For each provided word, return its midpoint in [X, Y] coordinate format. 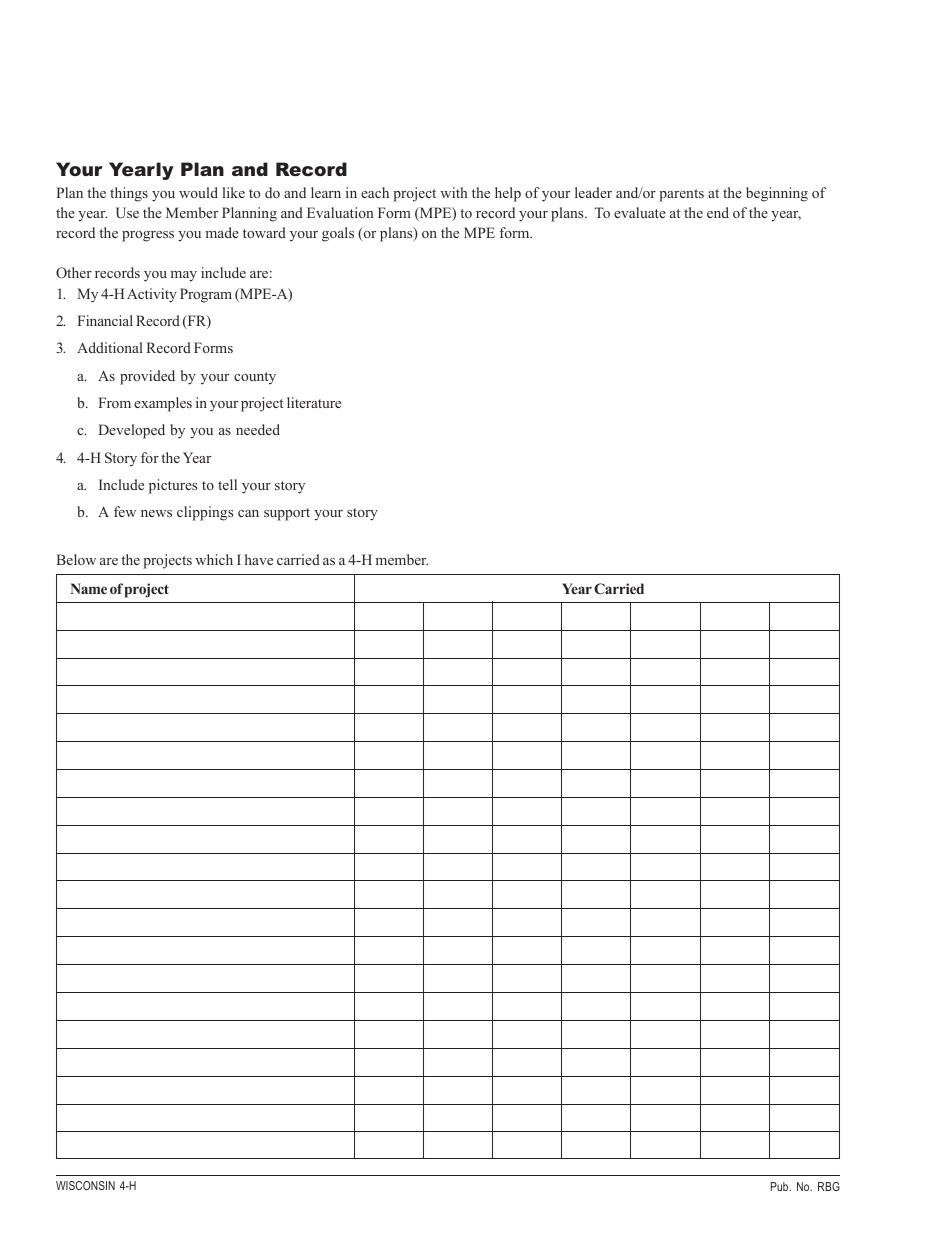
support [287, 514]
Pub [781, 1186]
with [453, 192]
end [718, 212]
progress [148, 236]
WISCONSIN [85, 1185]
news [156, 513]
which [214, 559]
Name [88, 588]
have [259, 559]
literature [314, 402]
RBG [829, 1186]
